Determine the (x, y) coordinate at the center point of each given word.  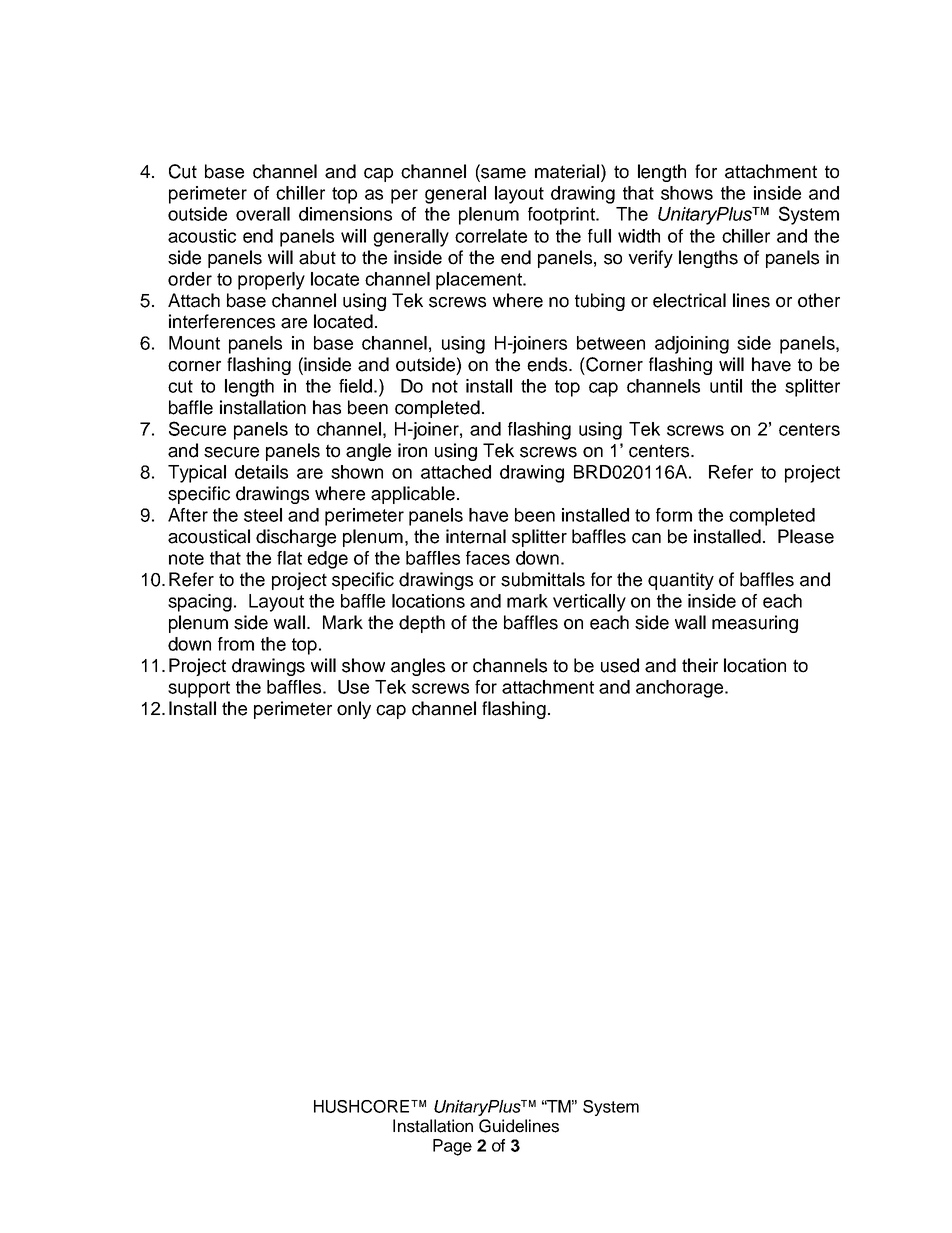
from (236, 644)
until (726, 386)
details (261, 472)
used (620, 665)
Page (452, 1147)
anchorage (681, 689)
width (639, 236)
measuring (755, 624)
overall (263, 214)
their (700, 665)
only (354, 710)
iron (412, 450)
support (199, 689)
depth (422, 624)
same (502, 173)
